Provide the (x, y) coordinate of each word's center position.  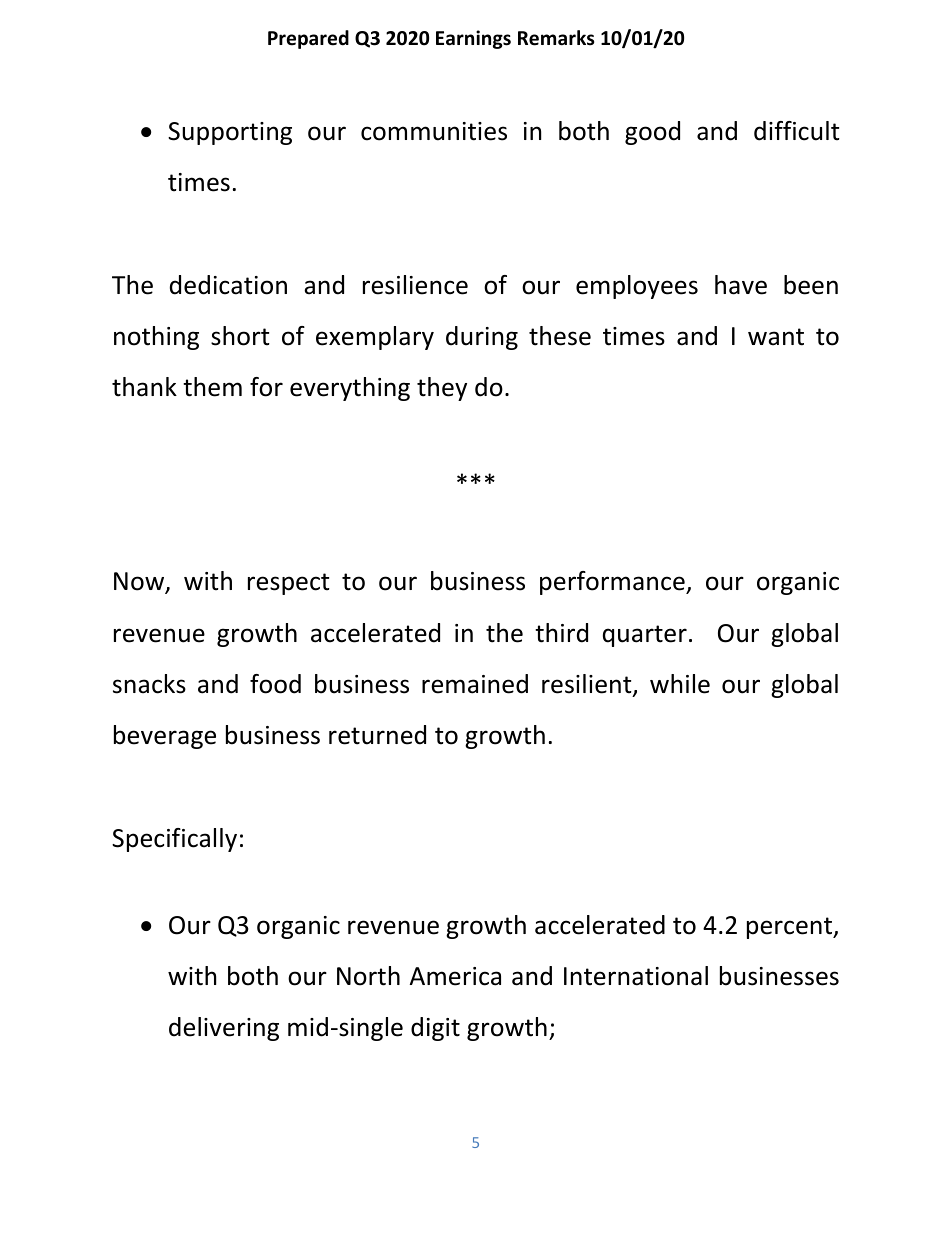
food (275, 684)
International (636, 976)
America (455, 976)
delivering (224, 1029)
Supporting (230, 133)
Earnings (473, 39)
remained (475, 684)
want (776, 337)
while (680, 684)
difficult (797, 131)
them (212, 387)
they (442, 389)
